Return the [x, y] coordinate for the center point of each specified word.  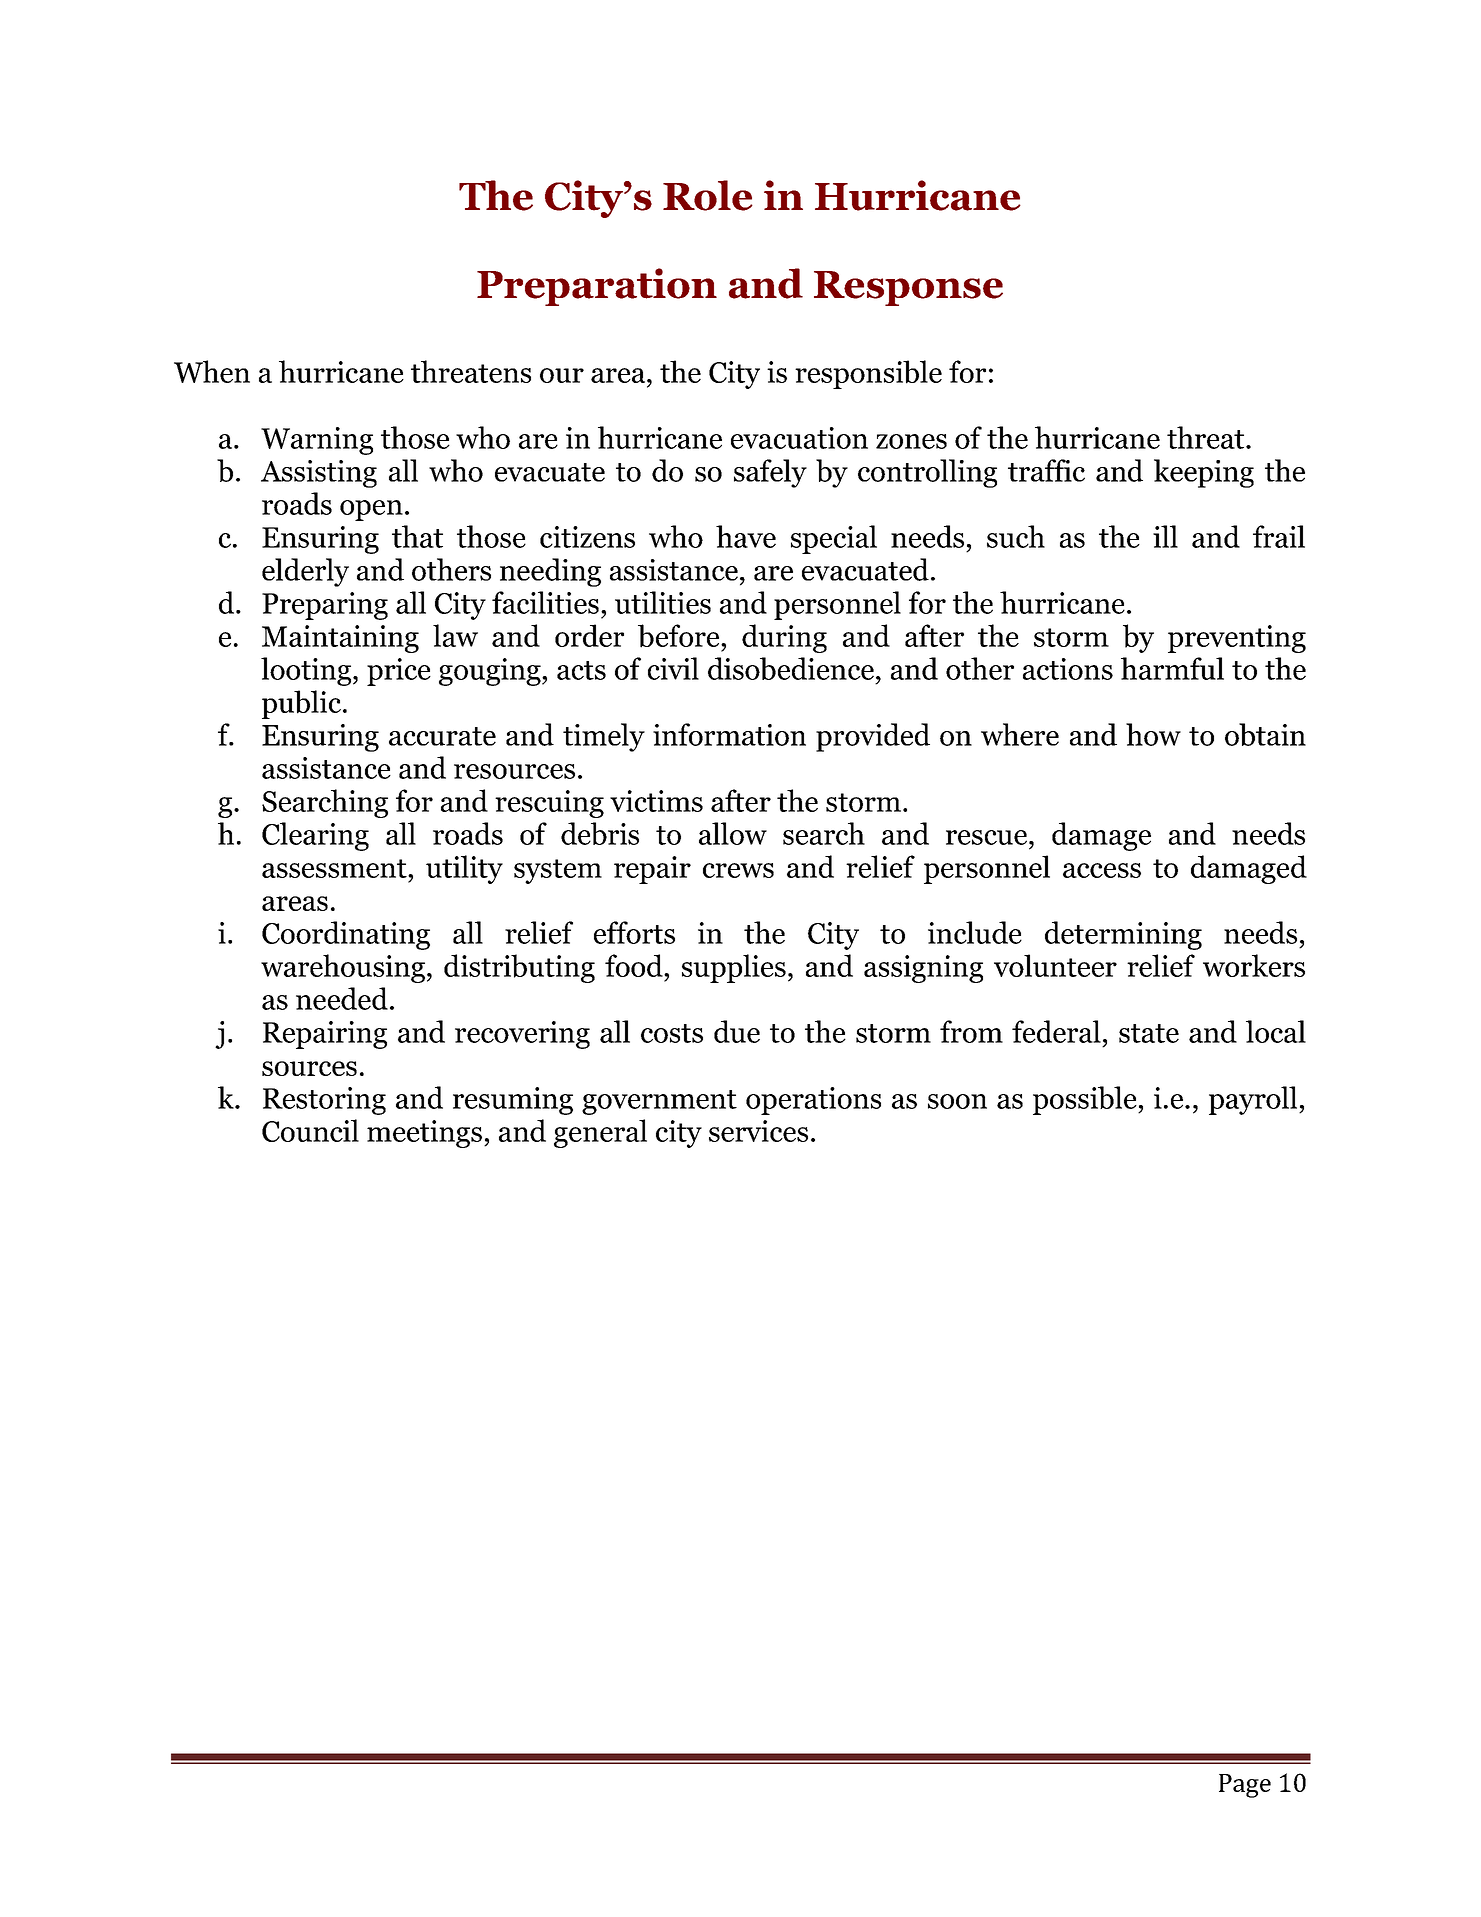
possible [1086, 1100]
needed [342, 998]
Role [708, 195]
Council [310, 1130]
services [758, 1131]
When [212, 371]
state [1149, 1033]
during [784, 638]
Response [908, 288]
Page [1245, 1786]
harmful [1172, 668]
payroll [1254, 1100]
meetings [424, 1134]
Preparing [325, 606]
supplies [734, 968]
